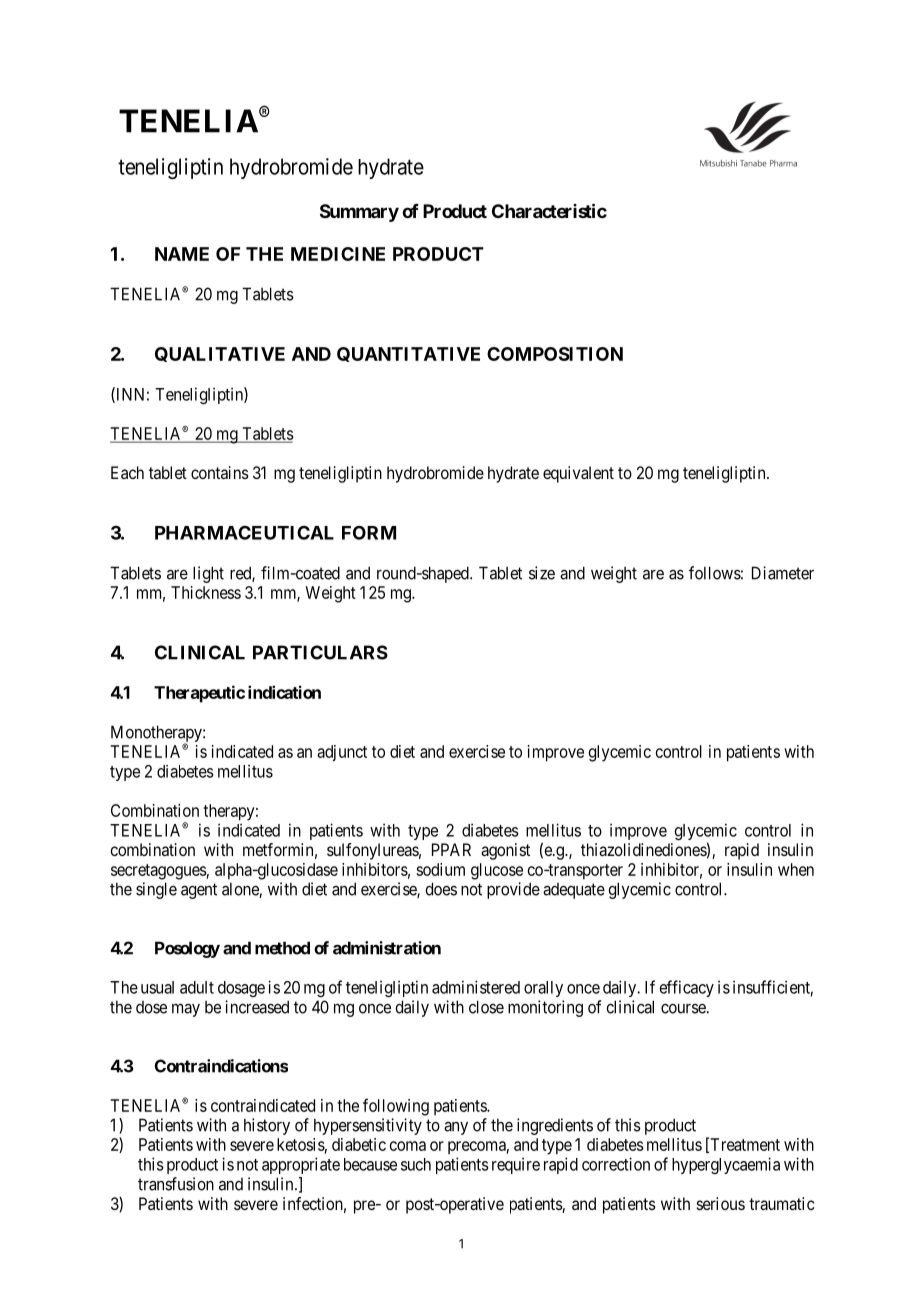 This screenshot has width=924, height=1308. Describe the element at coordinates (726, 1165) in the screenshot. I see `hyperglycaemia` at that location.
